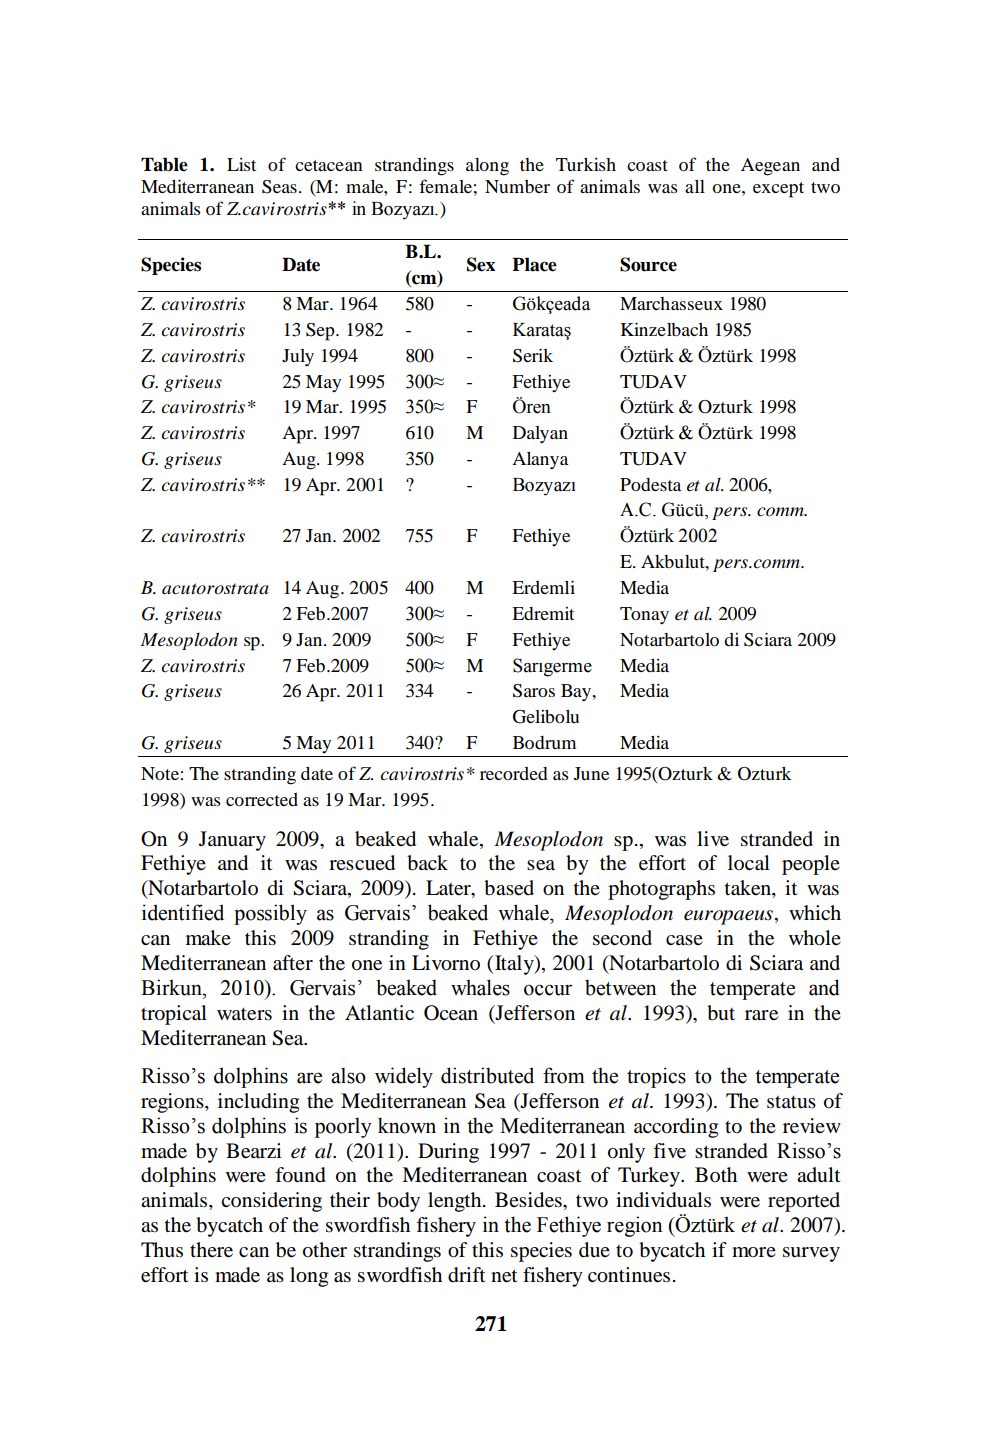 The width and height of the screenshot is (982, 1443). Describe the element at coordinates (262, 799) in the screenshot. I see `corrected` at that location.
